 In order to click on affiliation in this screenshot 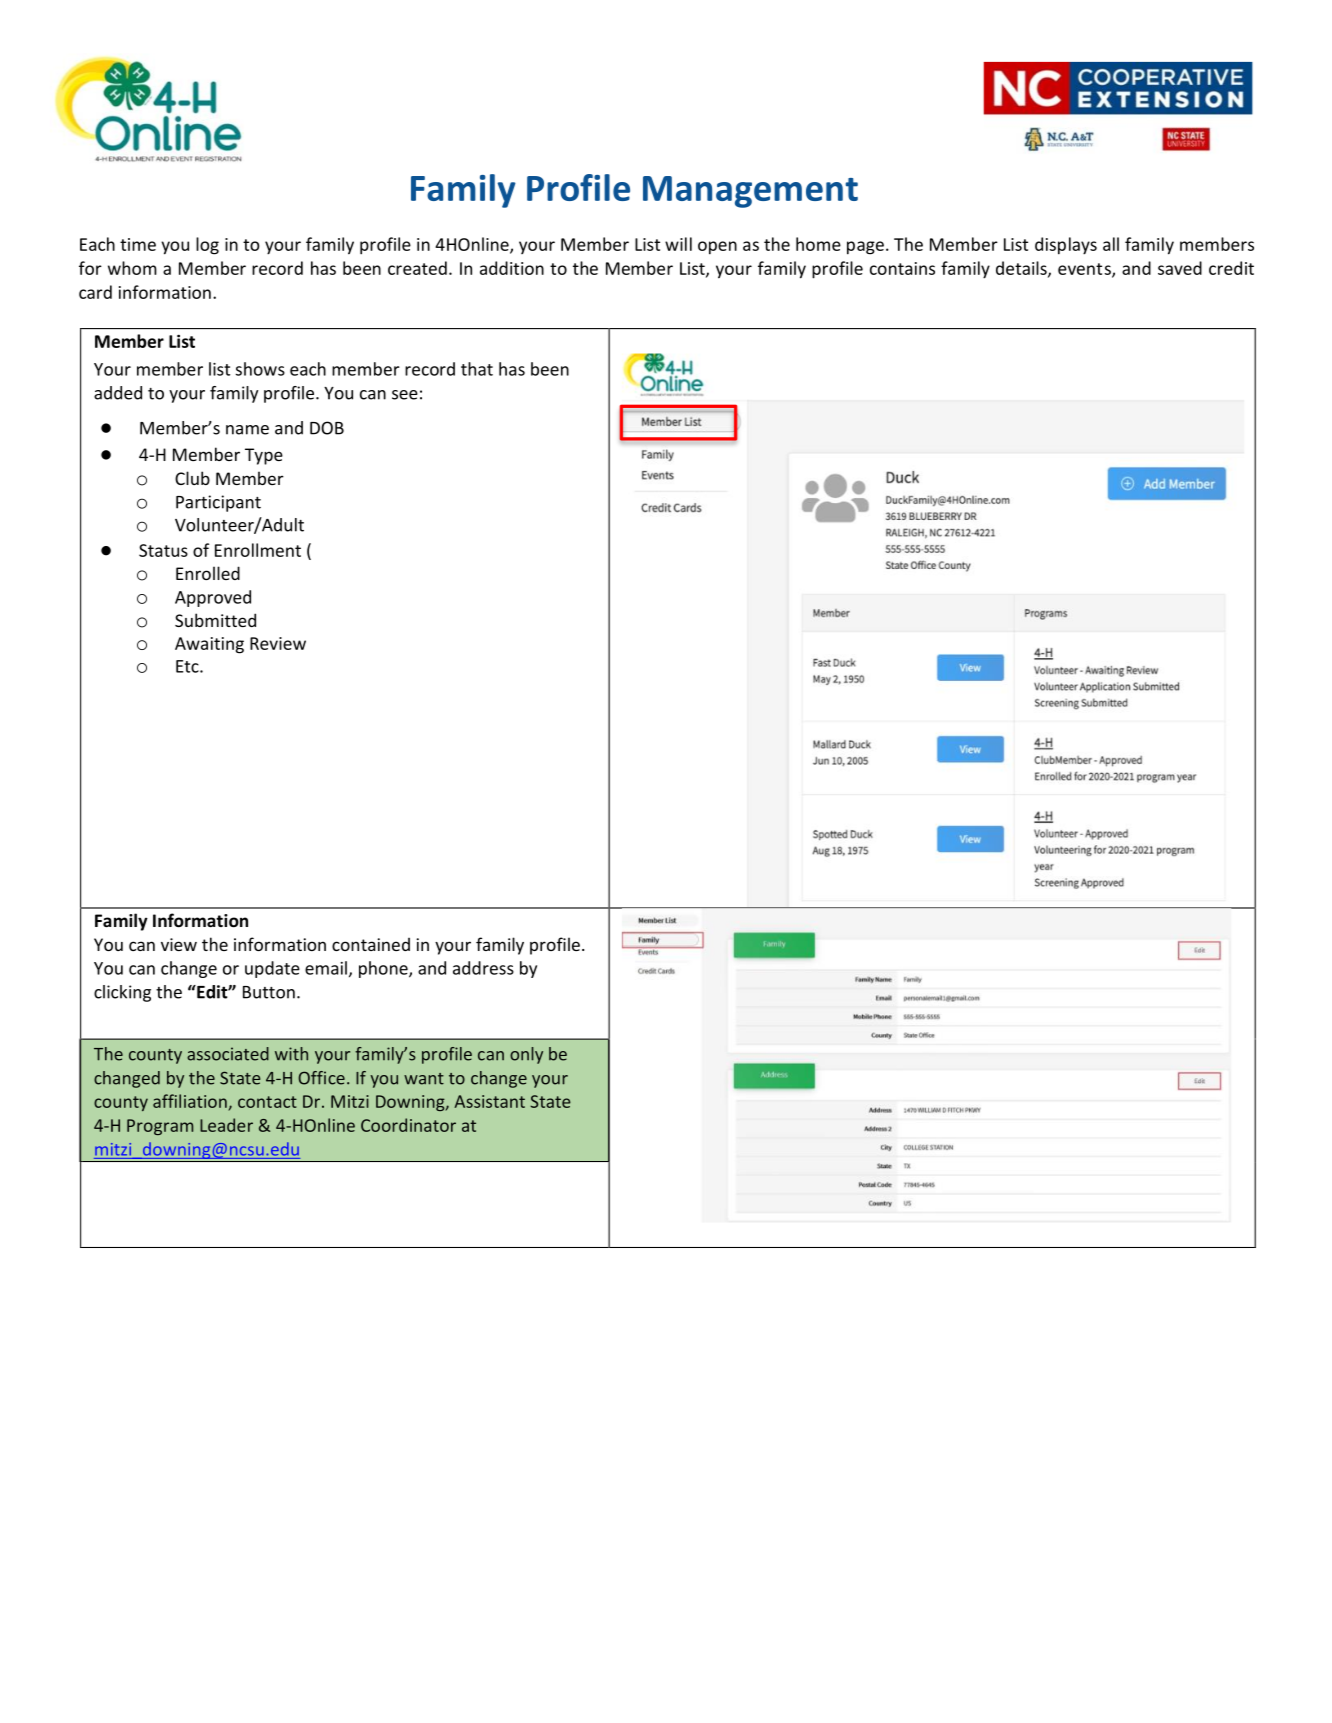, I will do `click(190, 1101)`.
